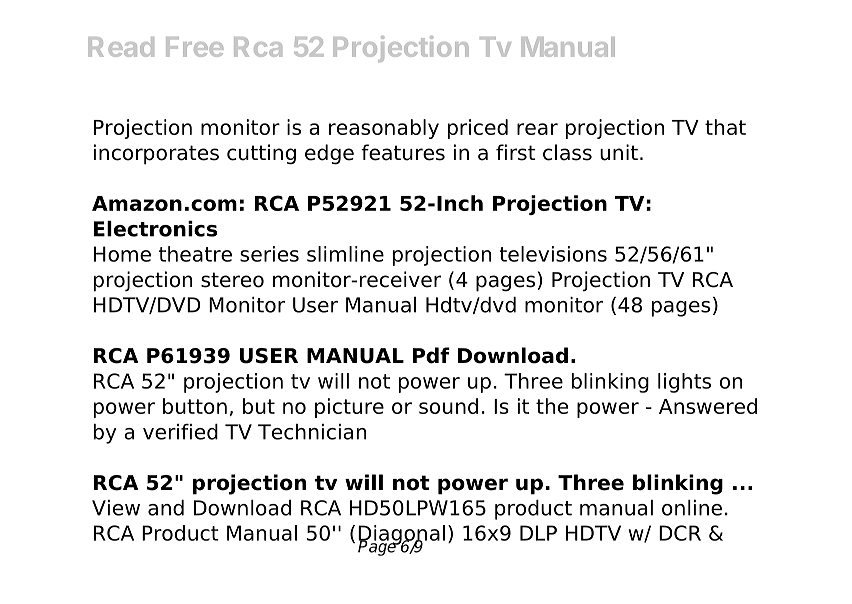 This document has width=852, height=604. What do you see at coordinates (431, 355) in the document?
I see `Pdf` at bounding box center [431, 355].
